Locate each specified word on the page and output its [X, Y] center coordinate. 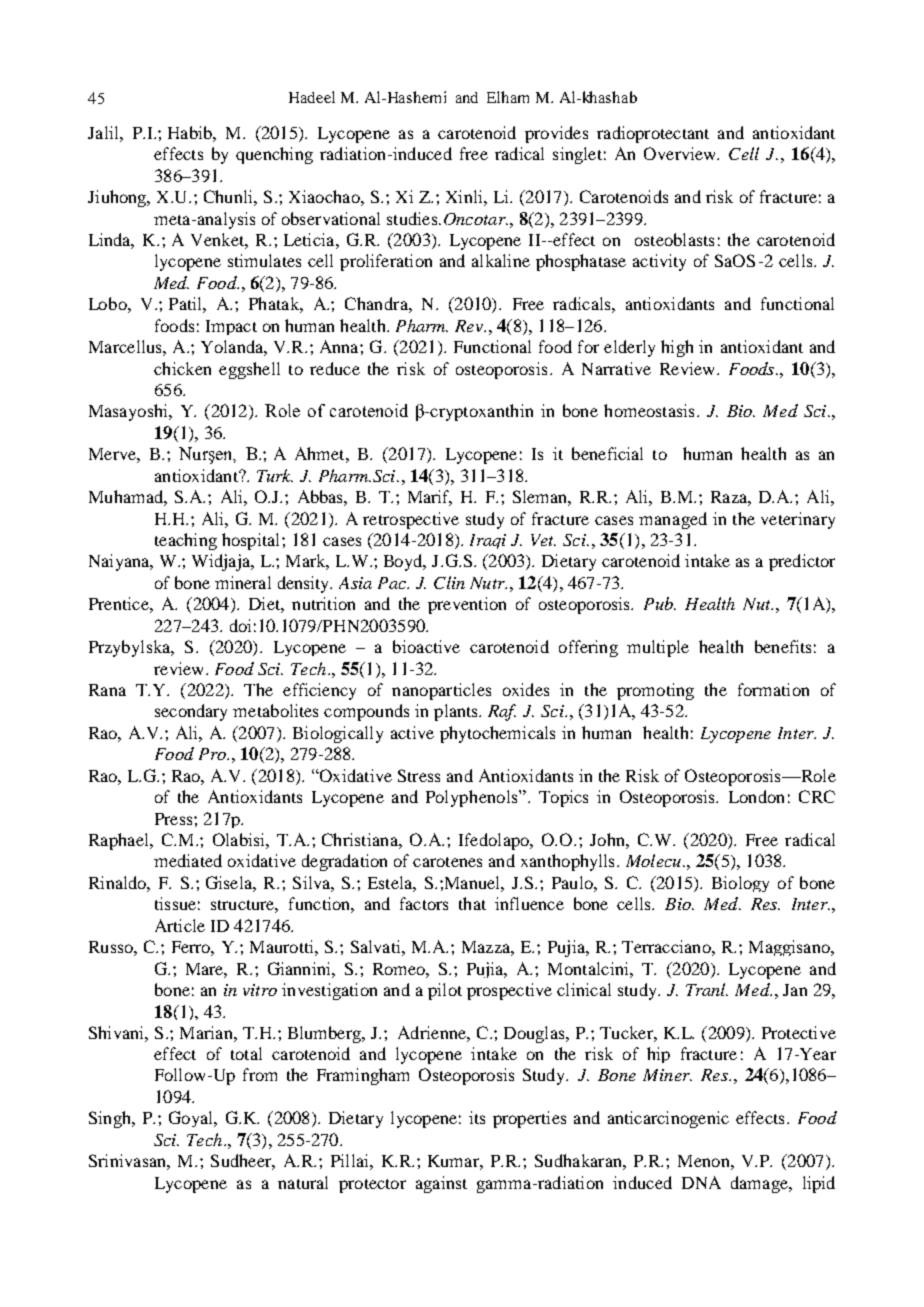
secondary [191, 712]
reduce [335, 368]
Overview [681, 153]
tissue [175, 903]
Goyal [192, 1119]
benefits [783, 646]
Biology [740, 884]
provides [556, 134]
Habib [191, 132]
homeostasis [649, 410]
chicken [182, 368]
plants [457, 712]
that [472, 903]
